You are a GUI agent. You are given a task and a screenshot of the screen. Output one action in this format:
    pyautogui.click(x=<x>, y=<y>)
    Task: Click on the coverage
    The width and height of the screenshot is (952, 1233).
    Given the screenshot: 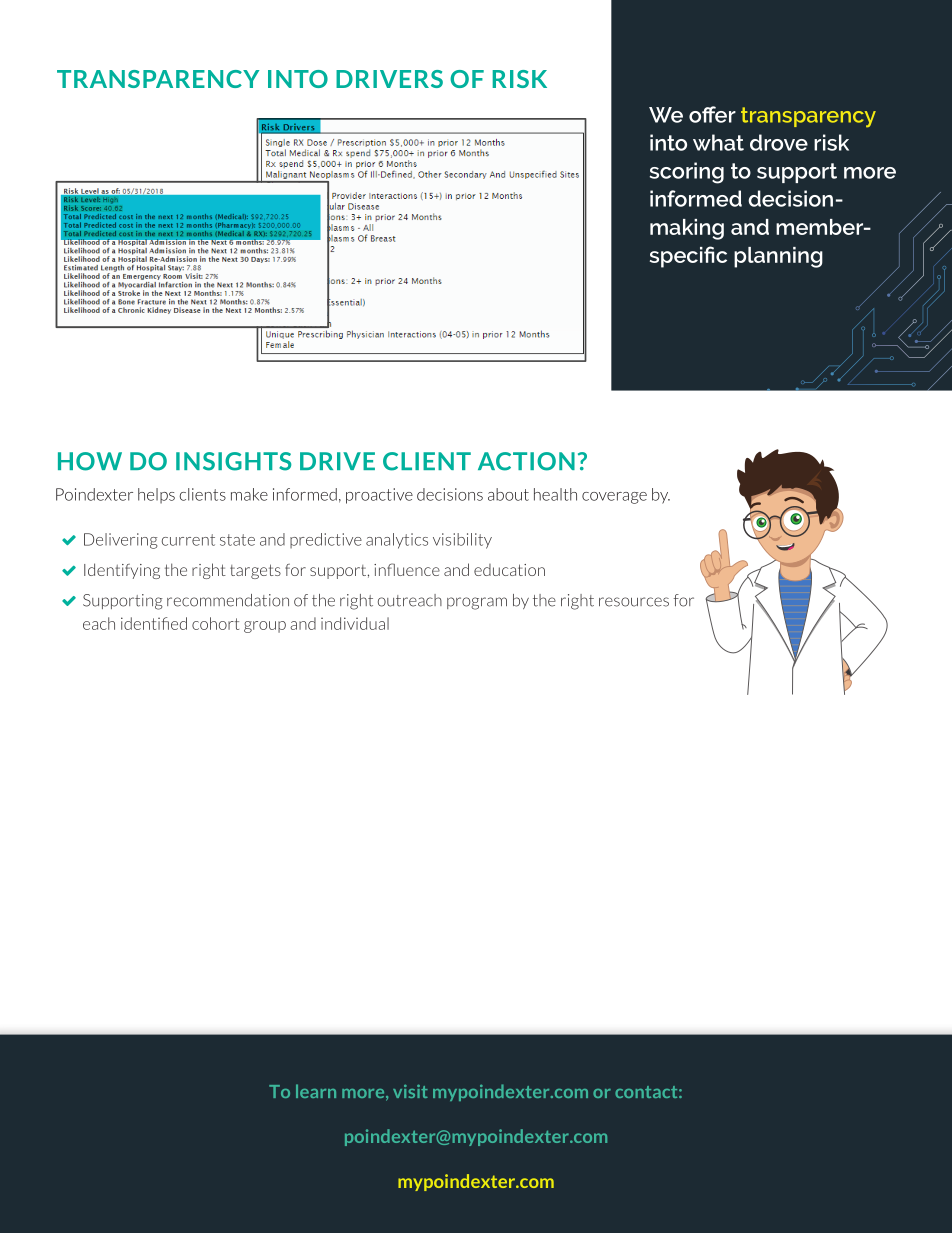 What is the action you would take?
    pyautogui.click(x=614, y=498)
